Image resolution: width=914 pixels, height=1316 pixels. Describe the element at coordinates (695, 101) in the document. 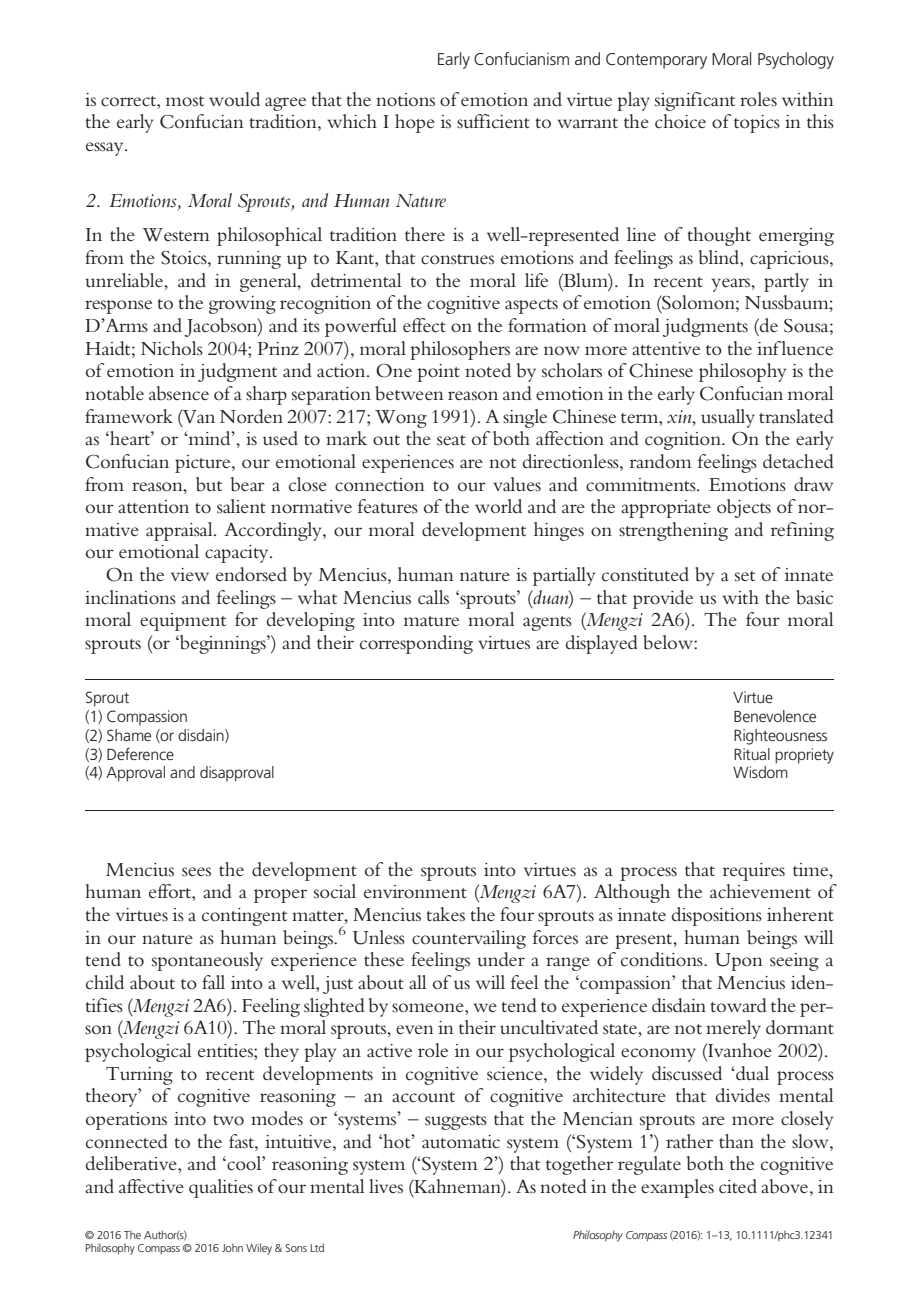

I see `significant` at that location.
